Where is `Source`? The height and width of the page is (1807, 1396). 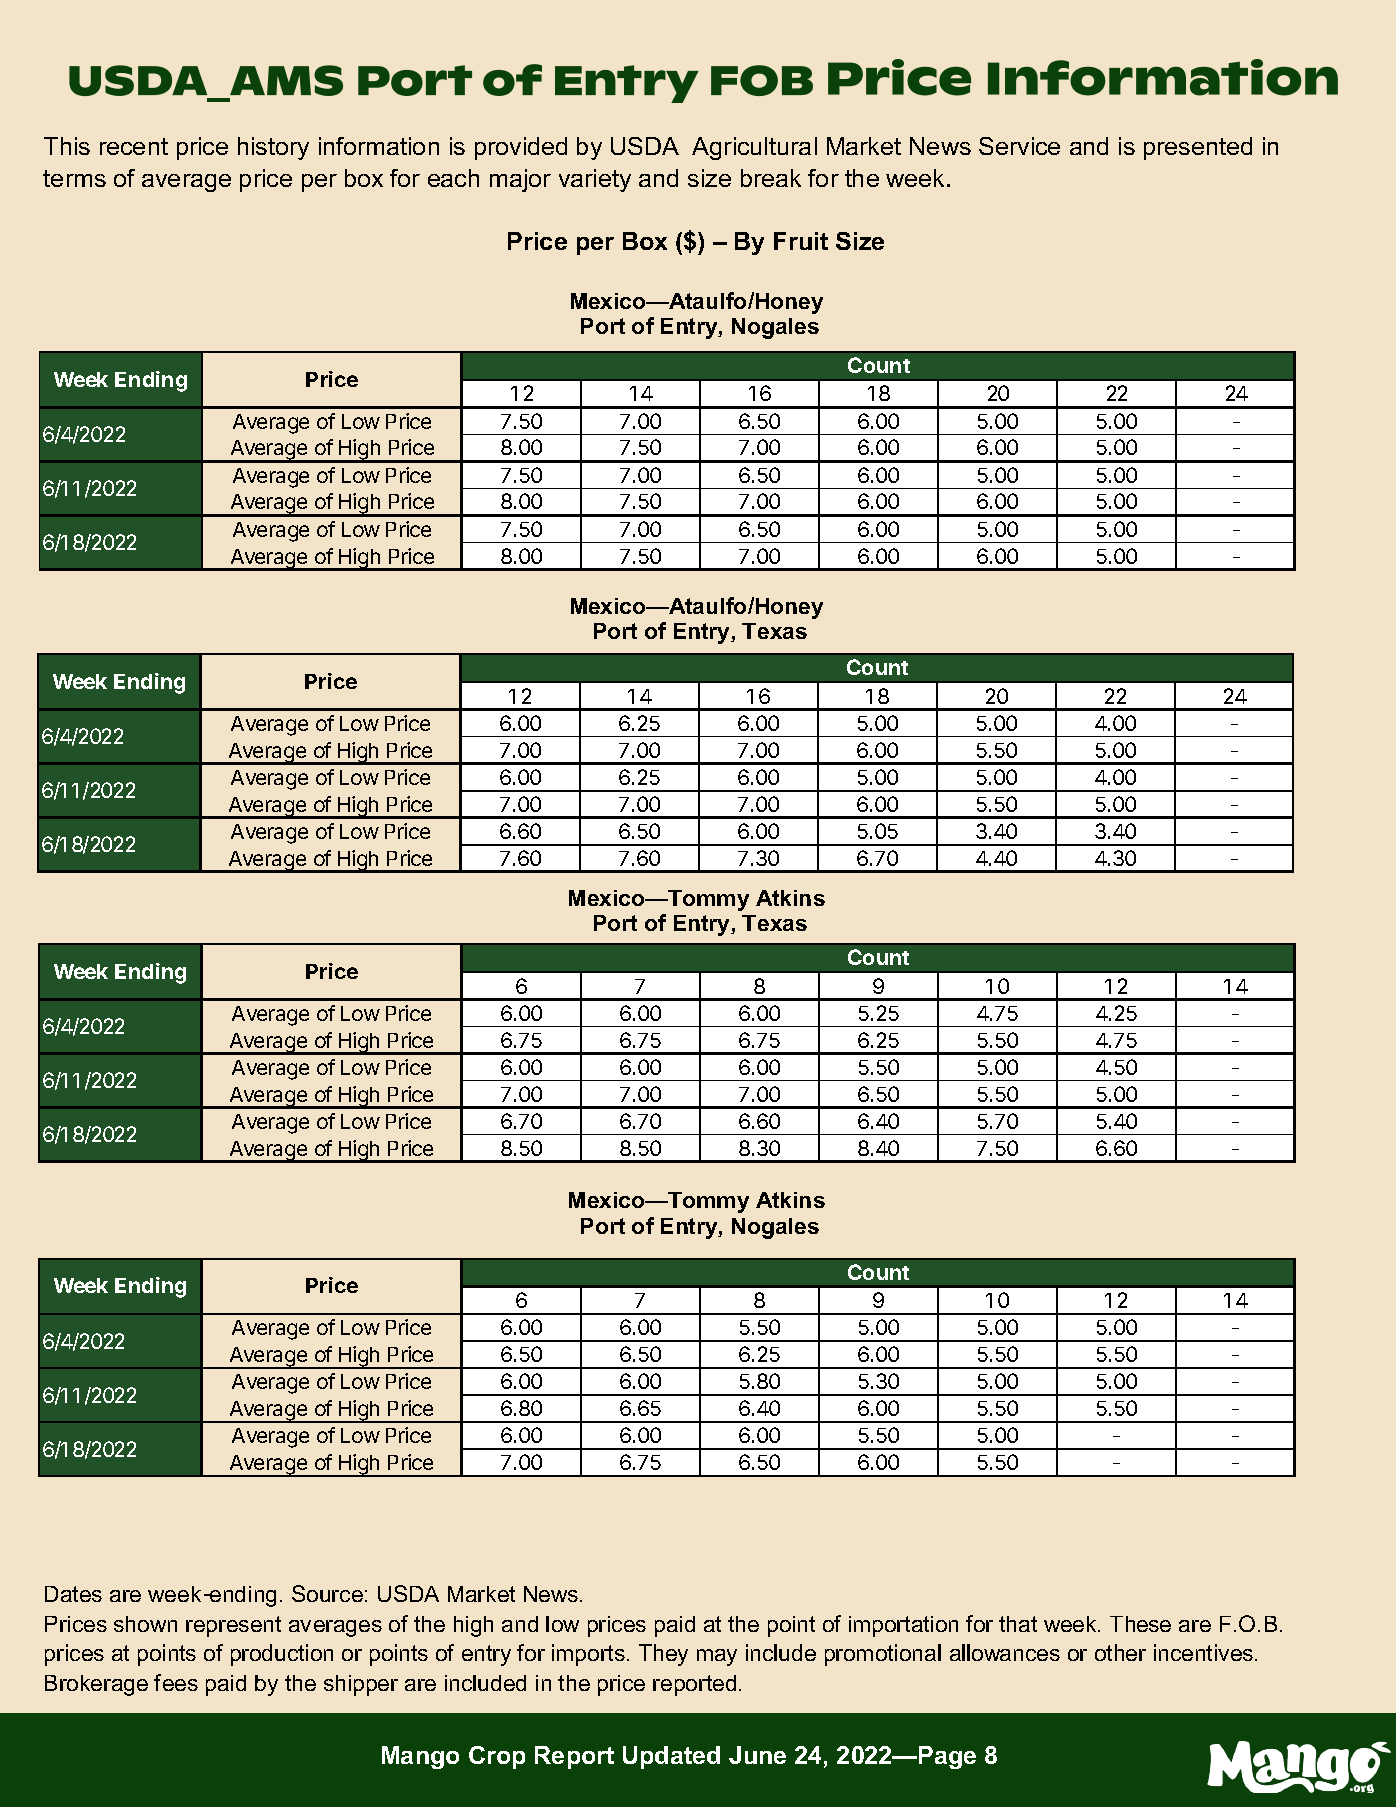 Source is located at coordinates (327, 1593).
